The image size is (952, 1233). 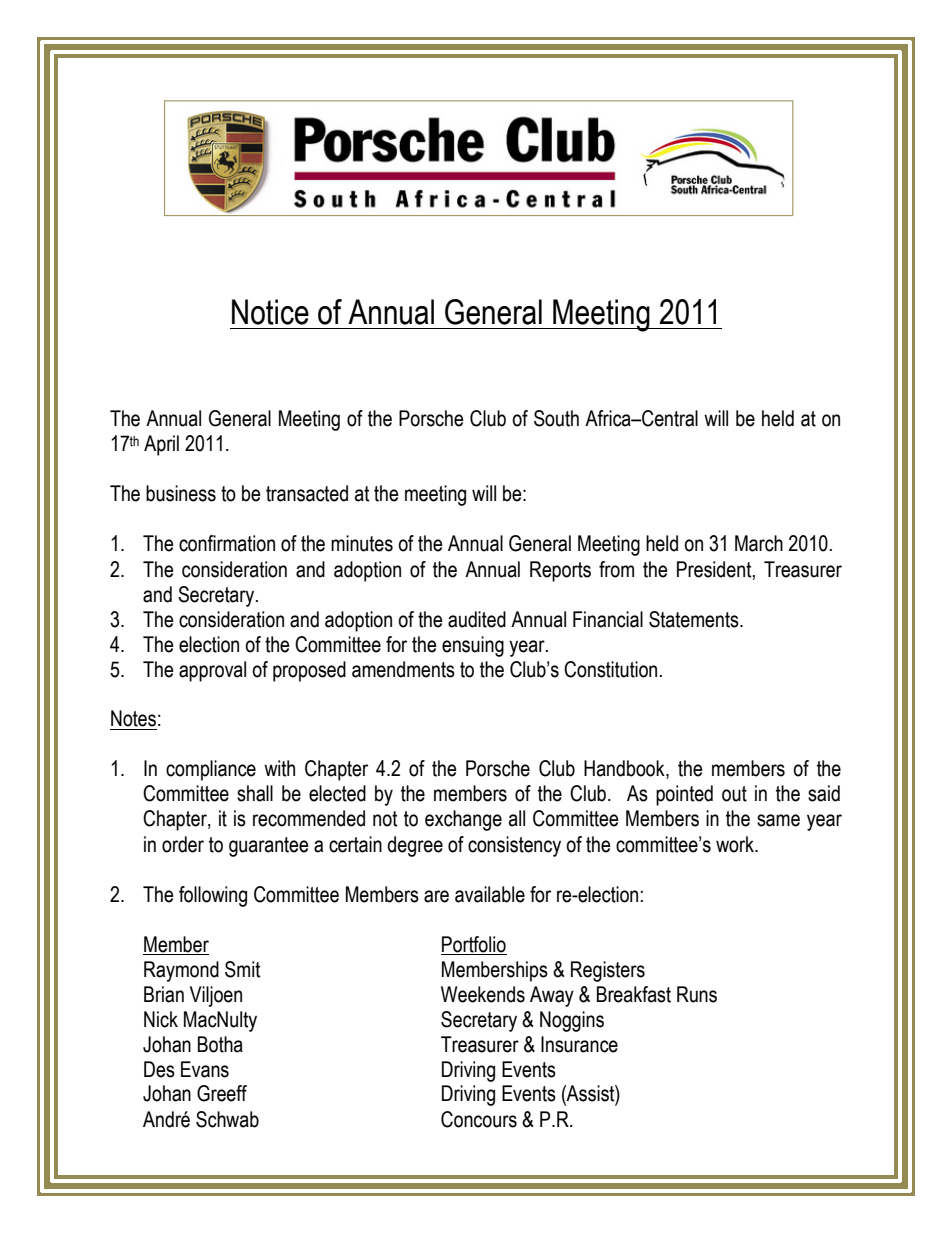 What do you see at coordinates (227, 1119) in the screenshot?
I see `Schwab` at bounding box center [227, 1119].
